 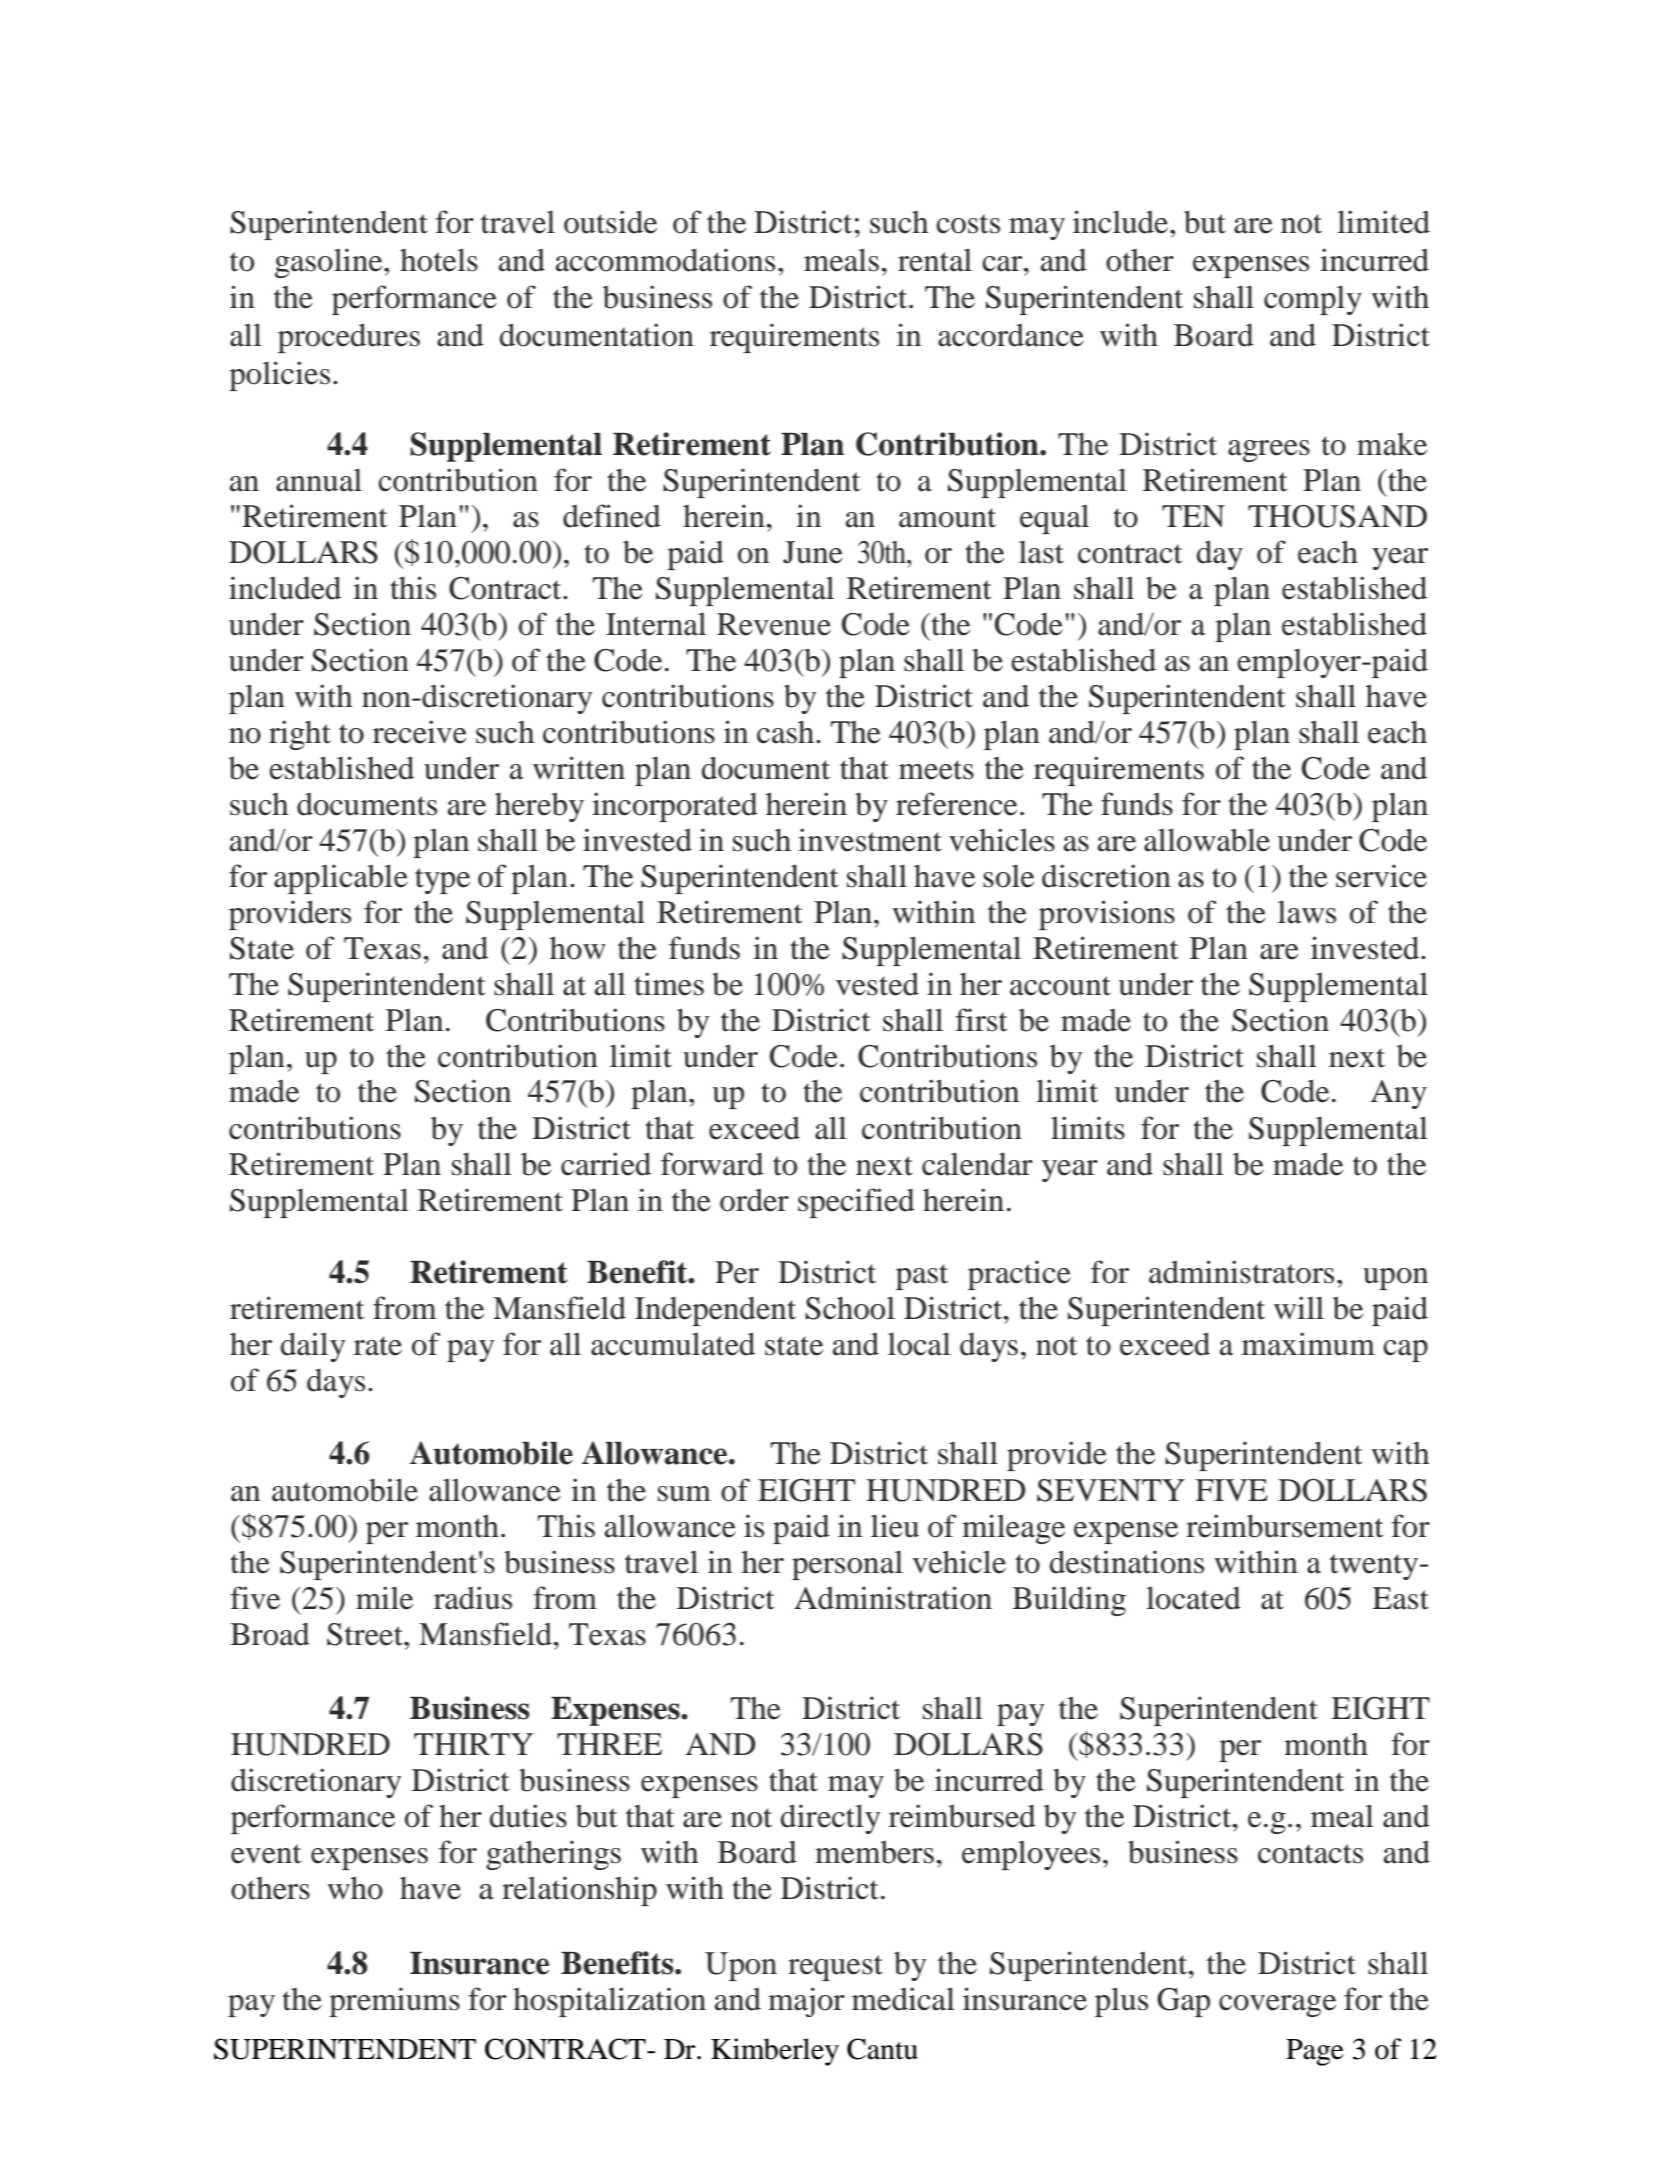 I want to click on maximum, so click(x=1308, y=1344).
